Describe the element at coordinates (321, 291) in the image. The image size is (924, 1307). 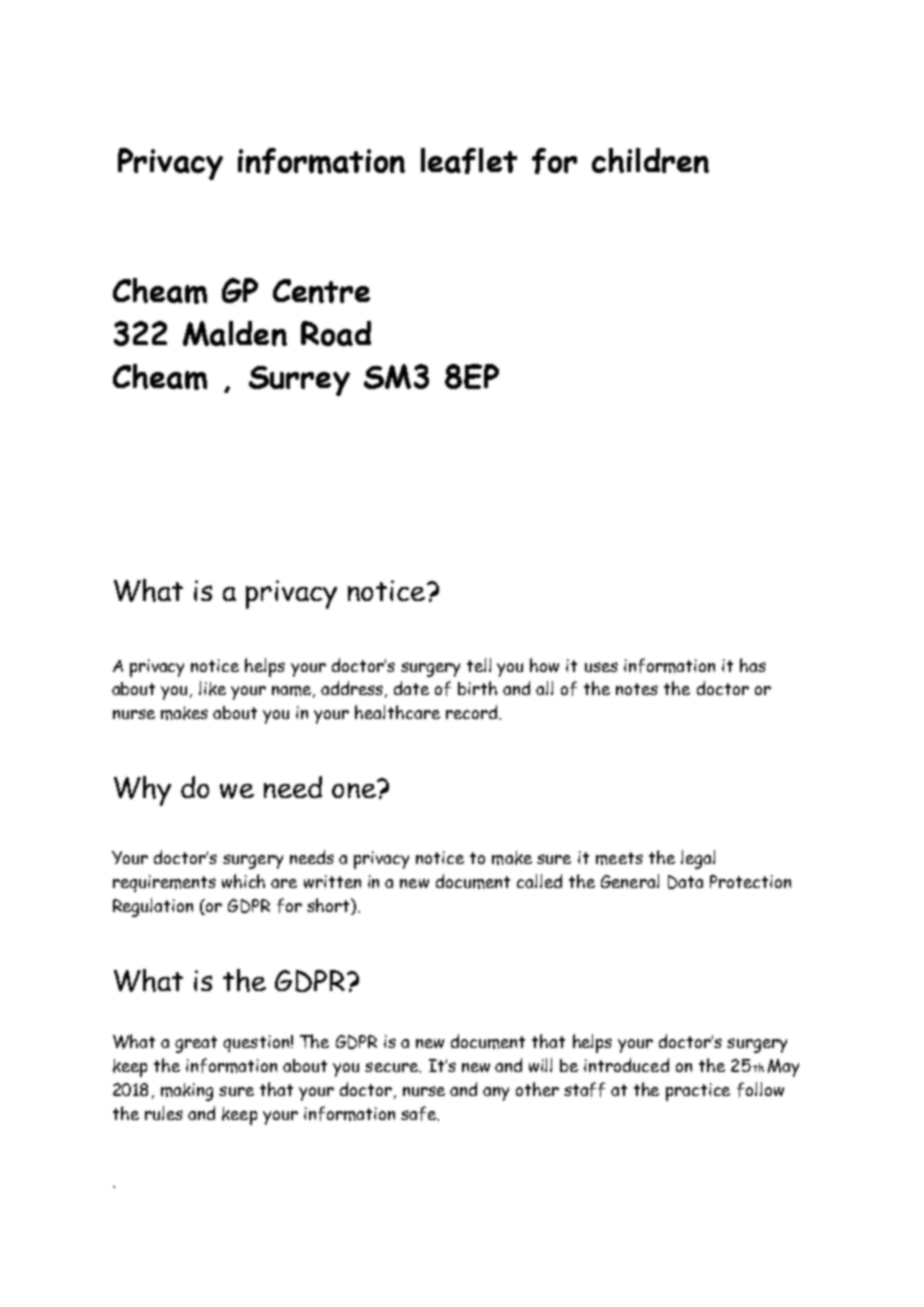
I see `Centre` at that location.
